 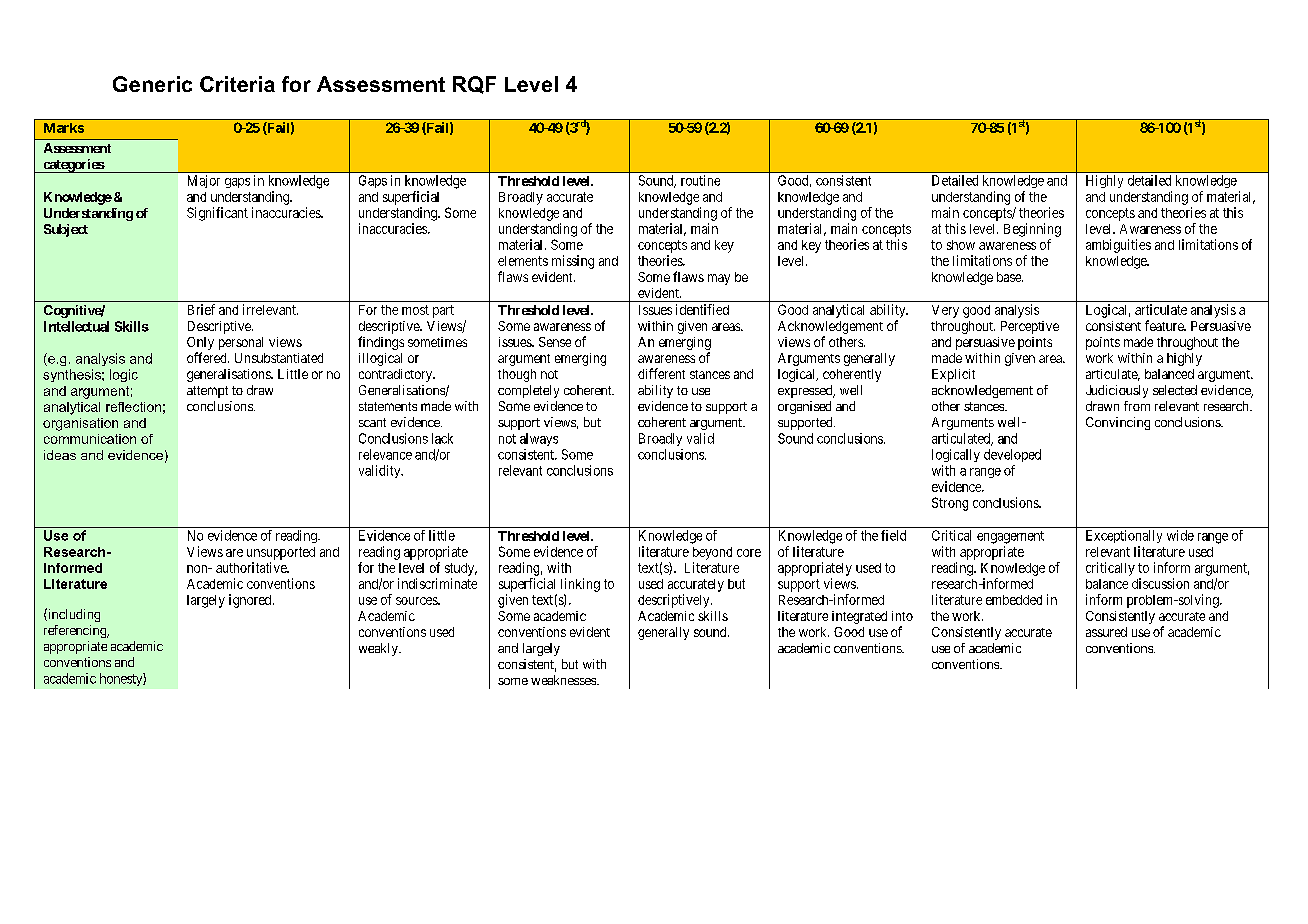 I want to click on weaknesses, so click(x=564, y=680).
